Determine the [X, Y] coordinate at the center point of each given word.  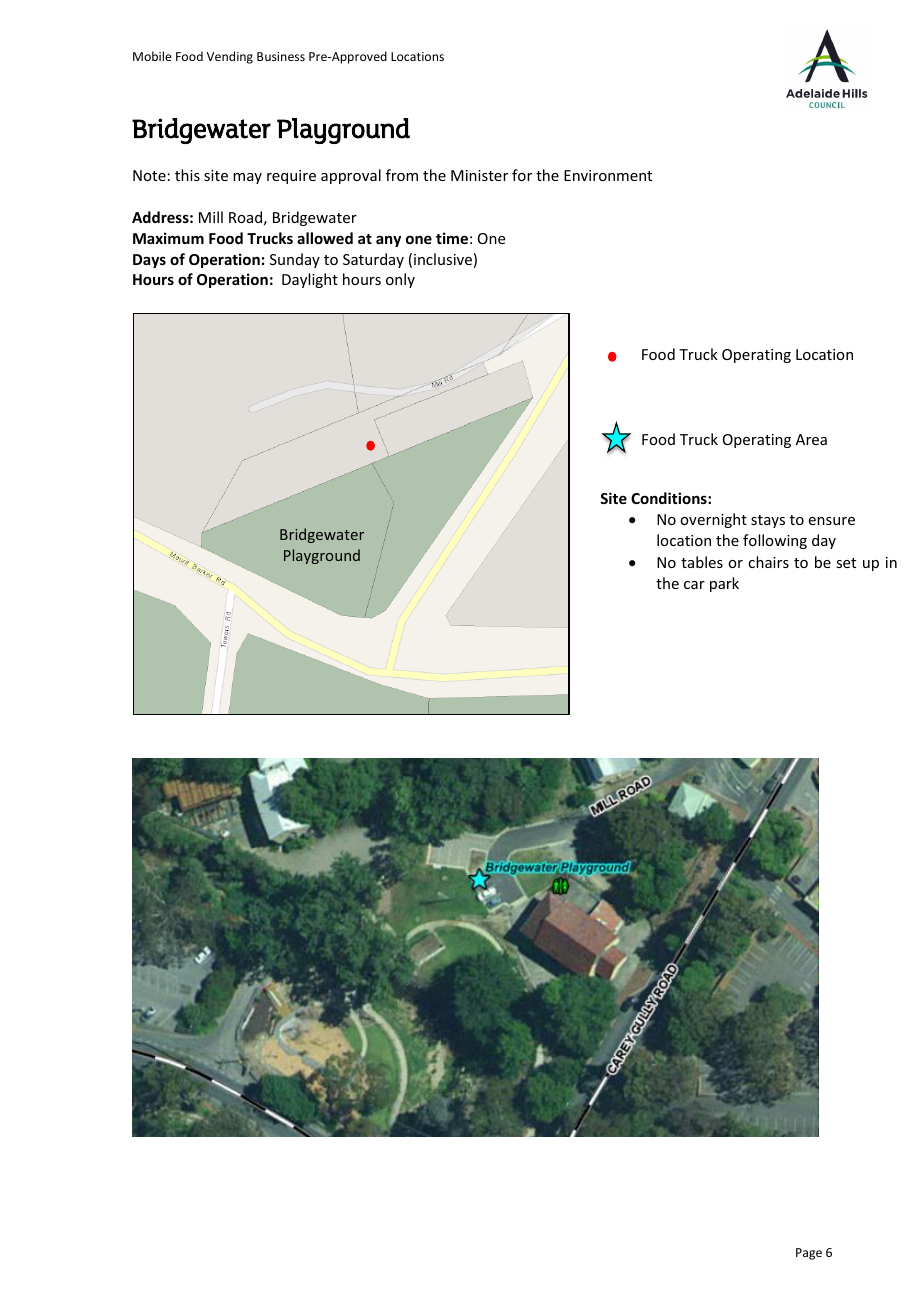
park [724, 584]
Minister [479, 175]
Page [809, 1254]
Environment [608, 175]
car [694, 585]
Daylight [310, 280]
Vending [230, 57]
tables [702, 562]
